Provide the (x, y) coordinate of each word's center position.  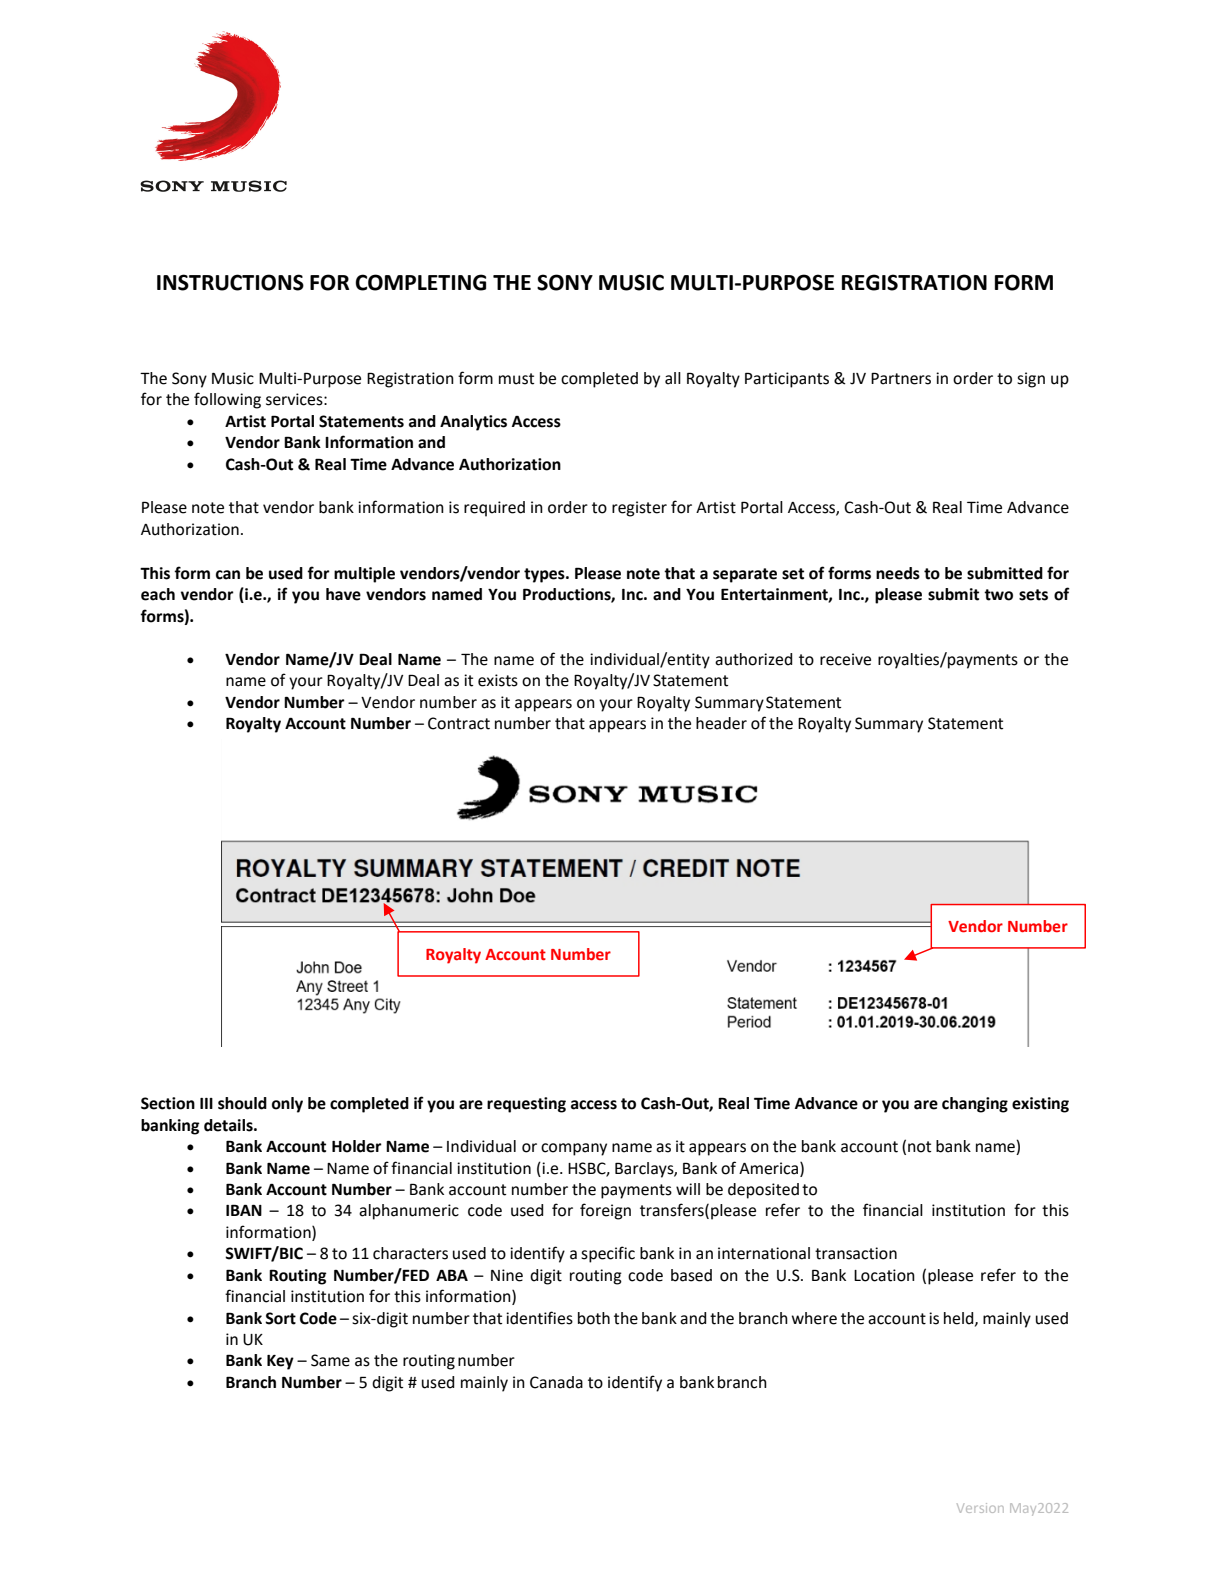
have (343, 594)
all (673, 378)
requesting (526, 1105)
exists (498, 680)
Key (280, 1362)
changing (975, 1105)
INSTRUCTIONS (230, 282)
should (242, 1103)
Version (980, 1508)
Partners (901, 378)
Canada (556, 1382)
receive (845, 659)
